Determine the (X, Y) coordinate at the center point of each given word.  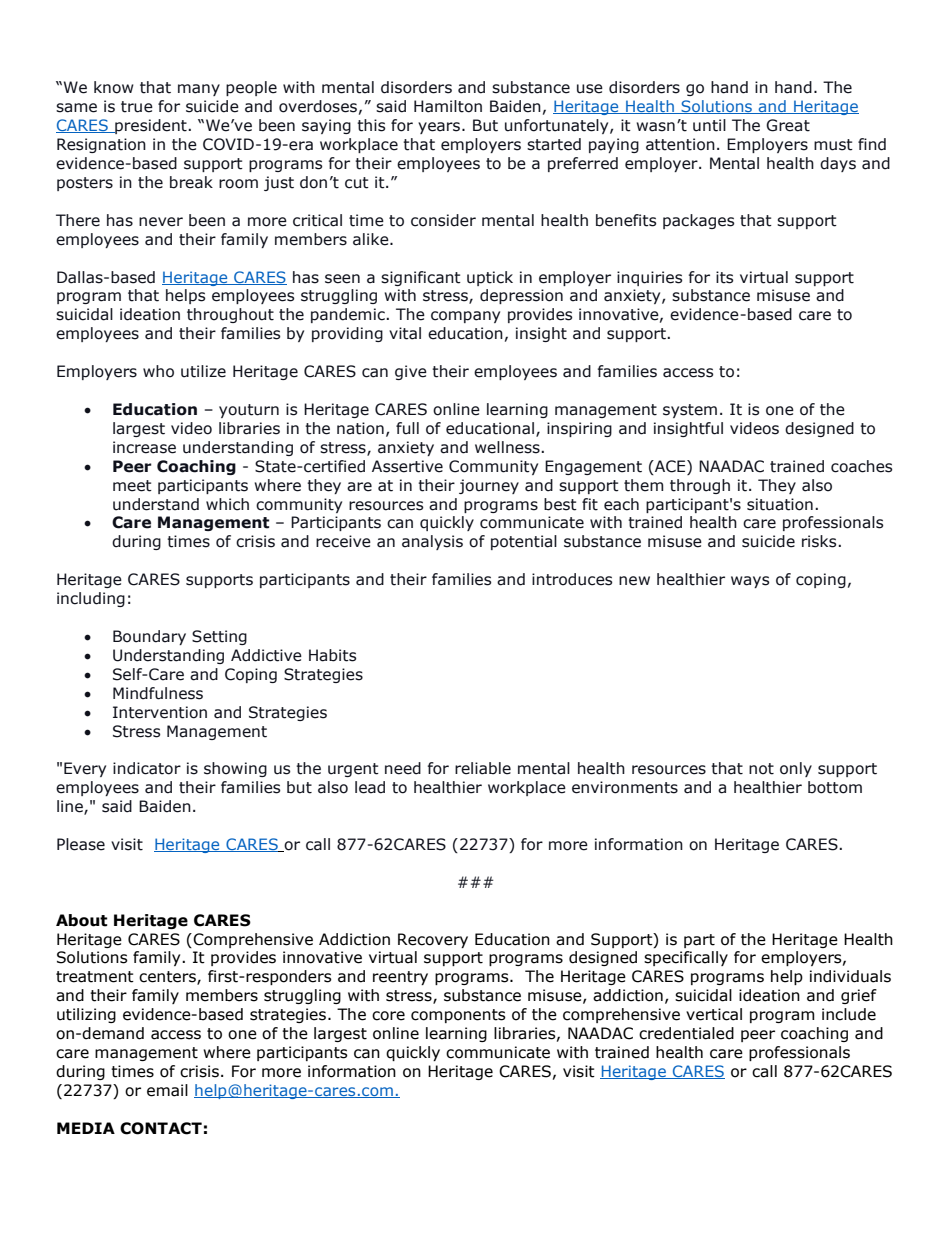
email (167, 1090)
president (151, 126)
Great (788, 125)
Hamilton (448, 106)
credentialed (686, 1033)
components (458, 1016)
